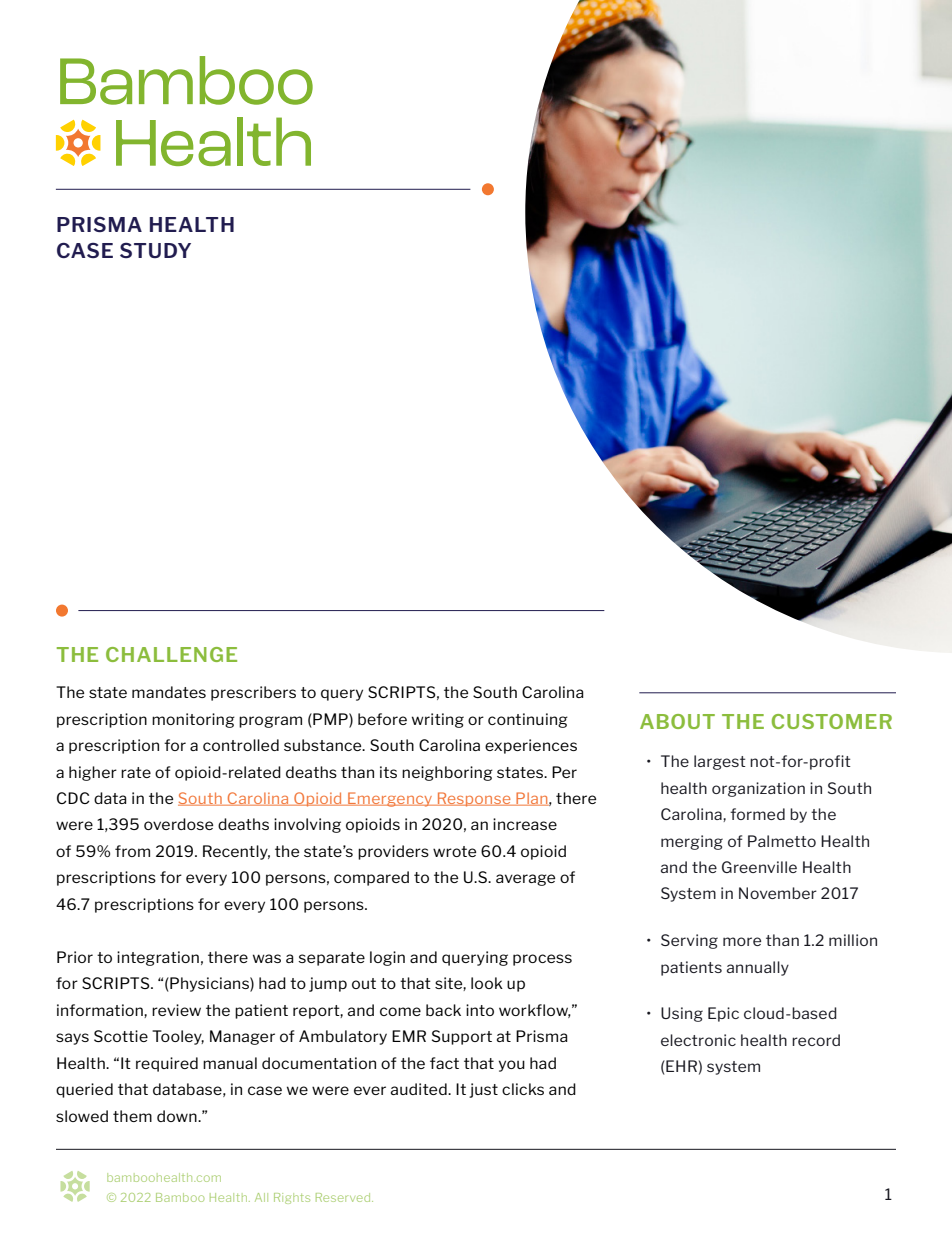 The height and width of the screenshot is (1233, 952). Describe the element at coordinates (816, 1040) in the screenshot. I see `record` at that location.
